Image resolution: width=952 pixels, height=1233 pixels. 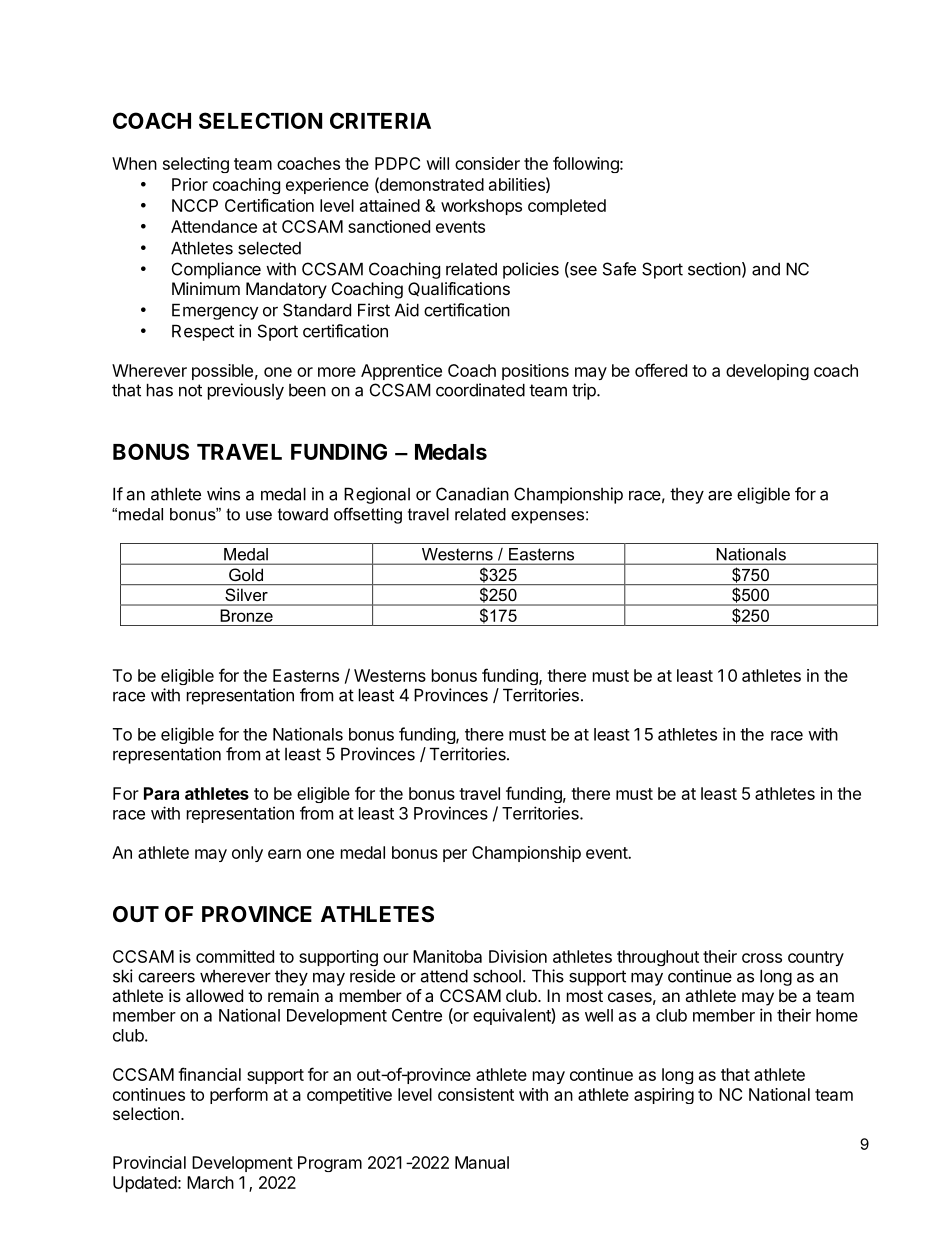 I want to click on developing, so click(x=767, y=372).
